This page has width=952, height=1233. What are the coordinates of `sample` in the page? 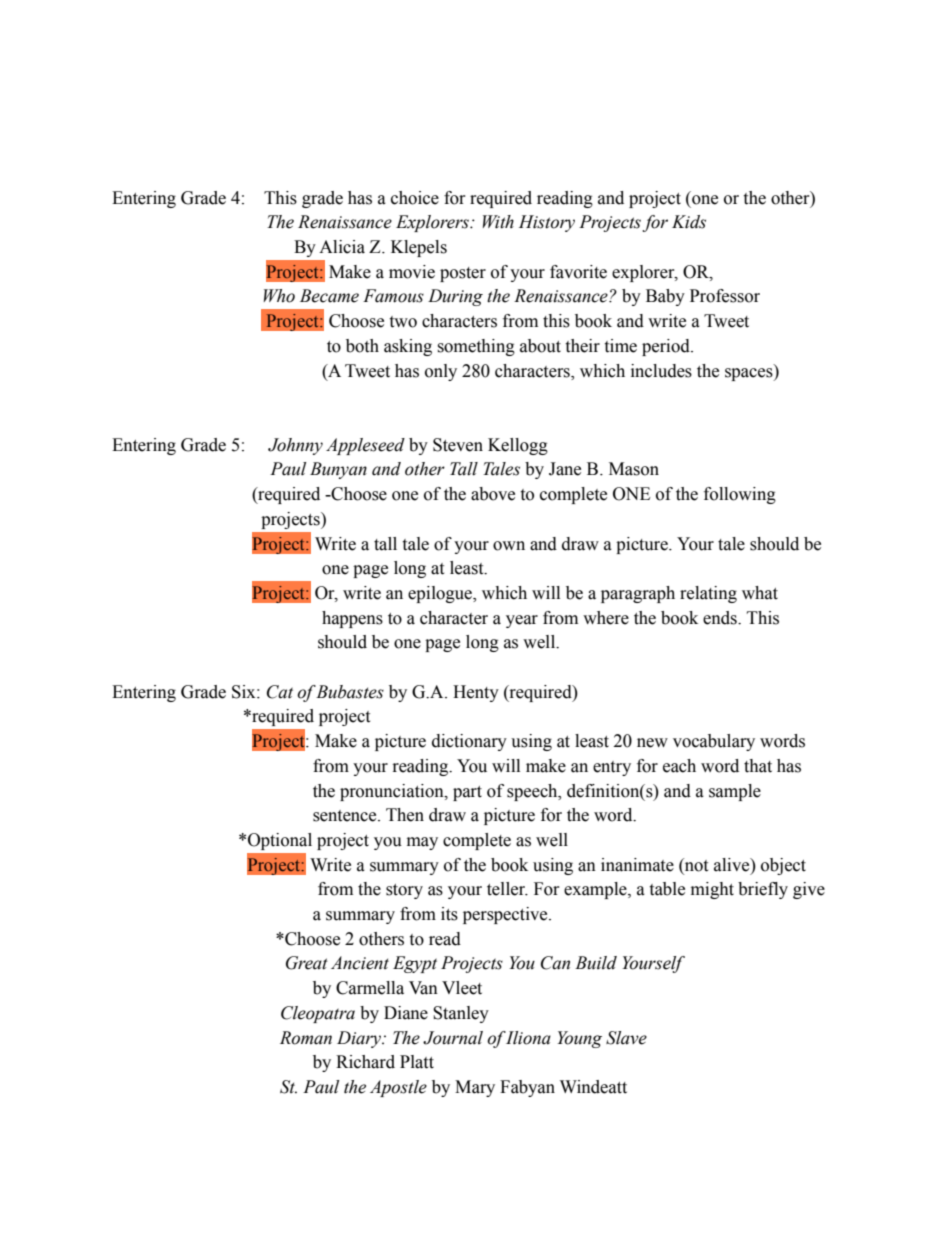 It's located at (735, 792).
